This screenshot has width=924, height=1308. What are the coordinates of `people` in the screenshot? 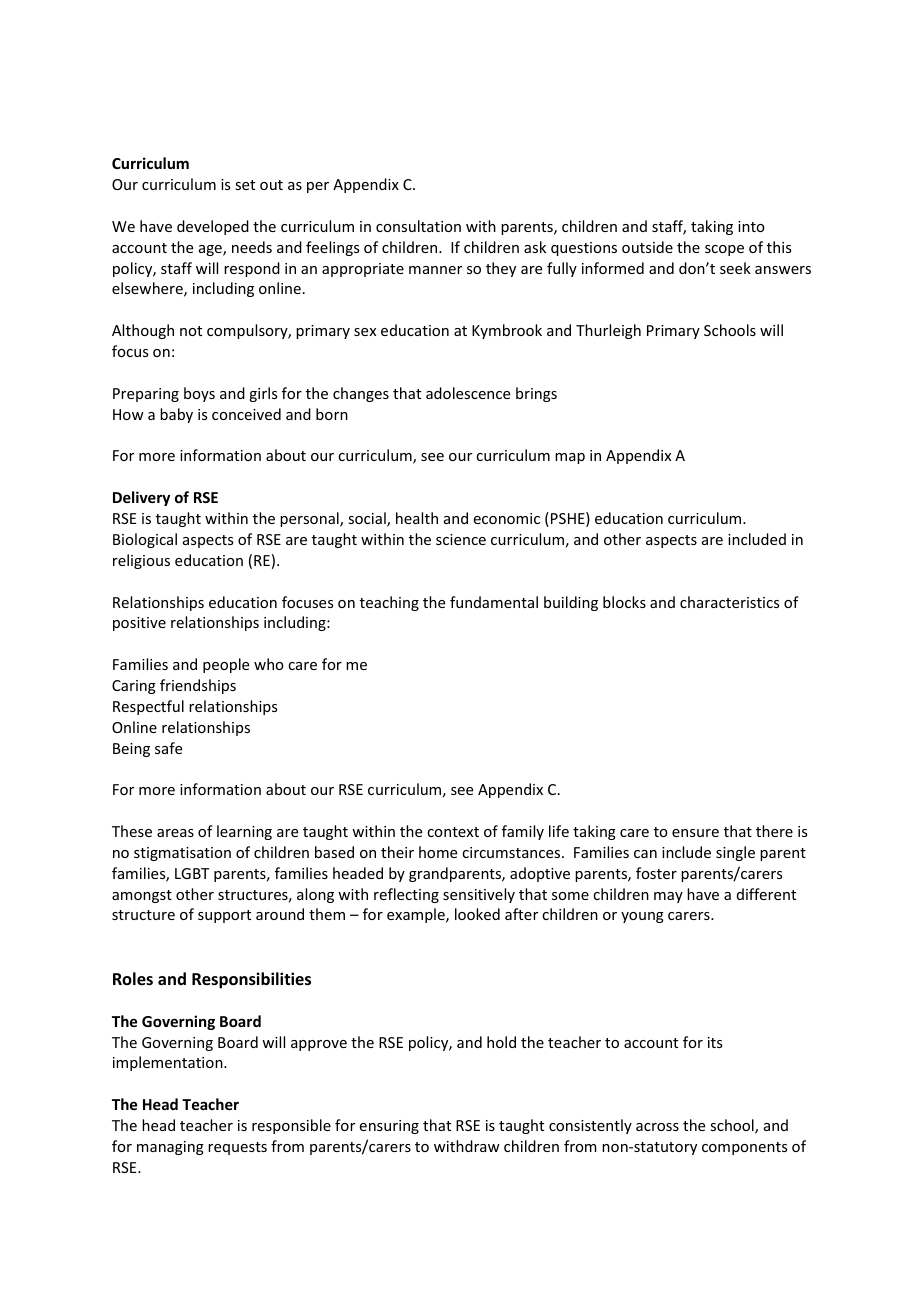 It's located at (226, 665).
